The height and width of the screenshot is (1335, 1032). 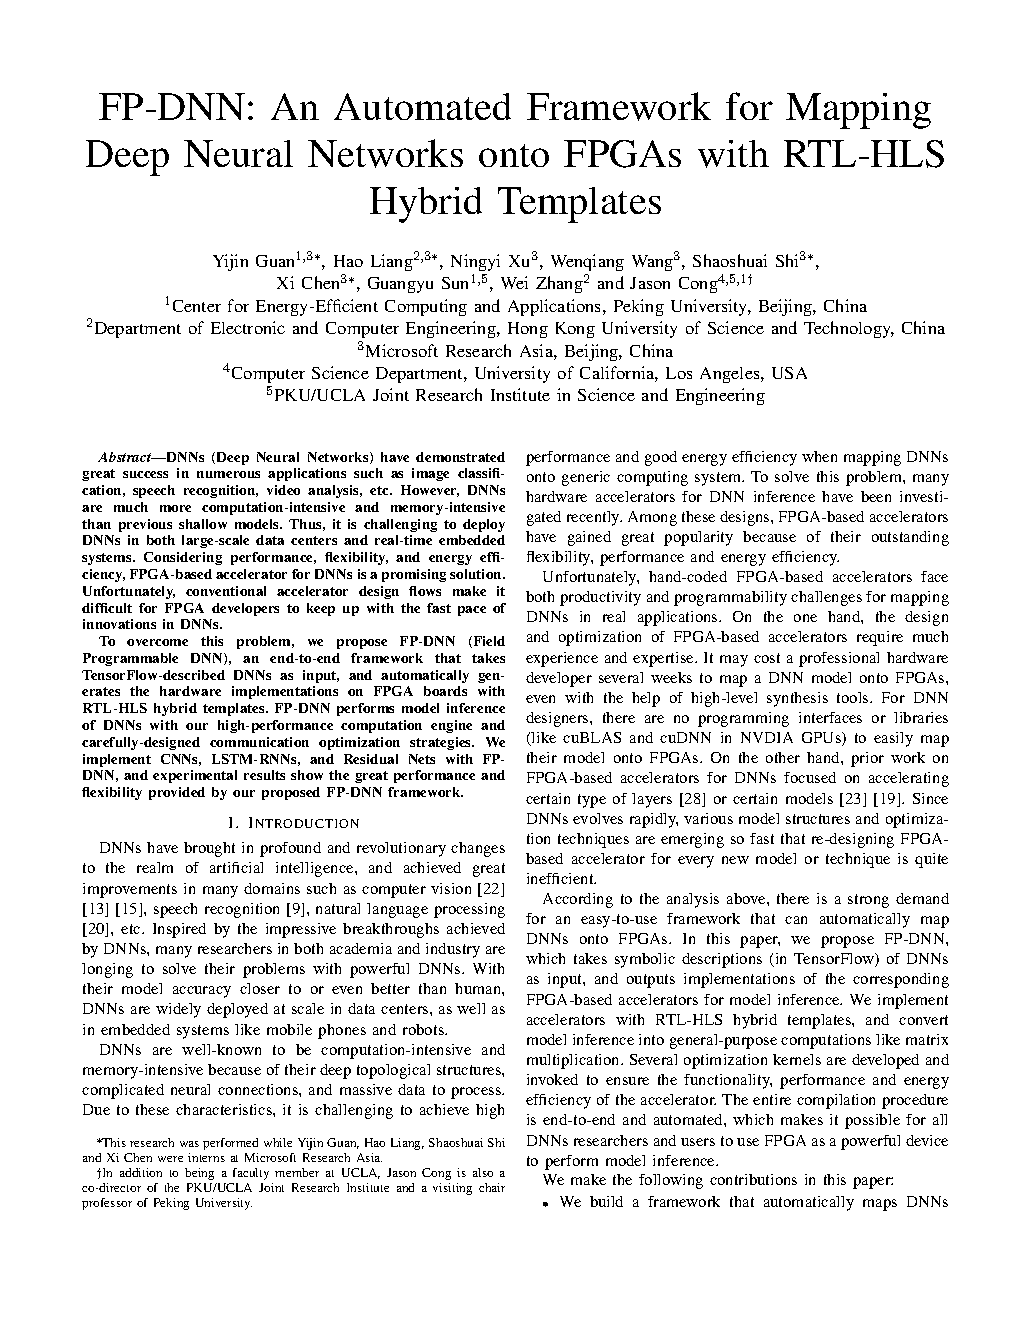 I want to click on overcome, so click(x=157, y=642).
